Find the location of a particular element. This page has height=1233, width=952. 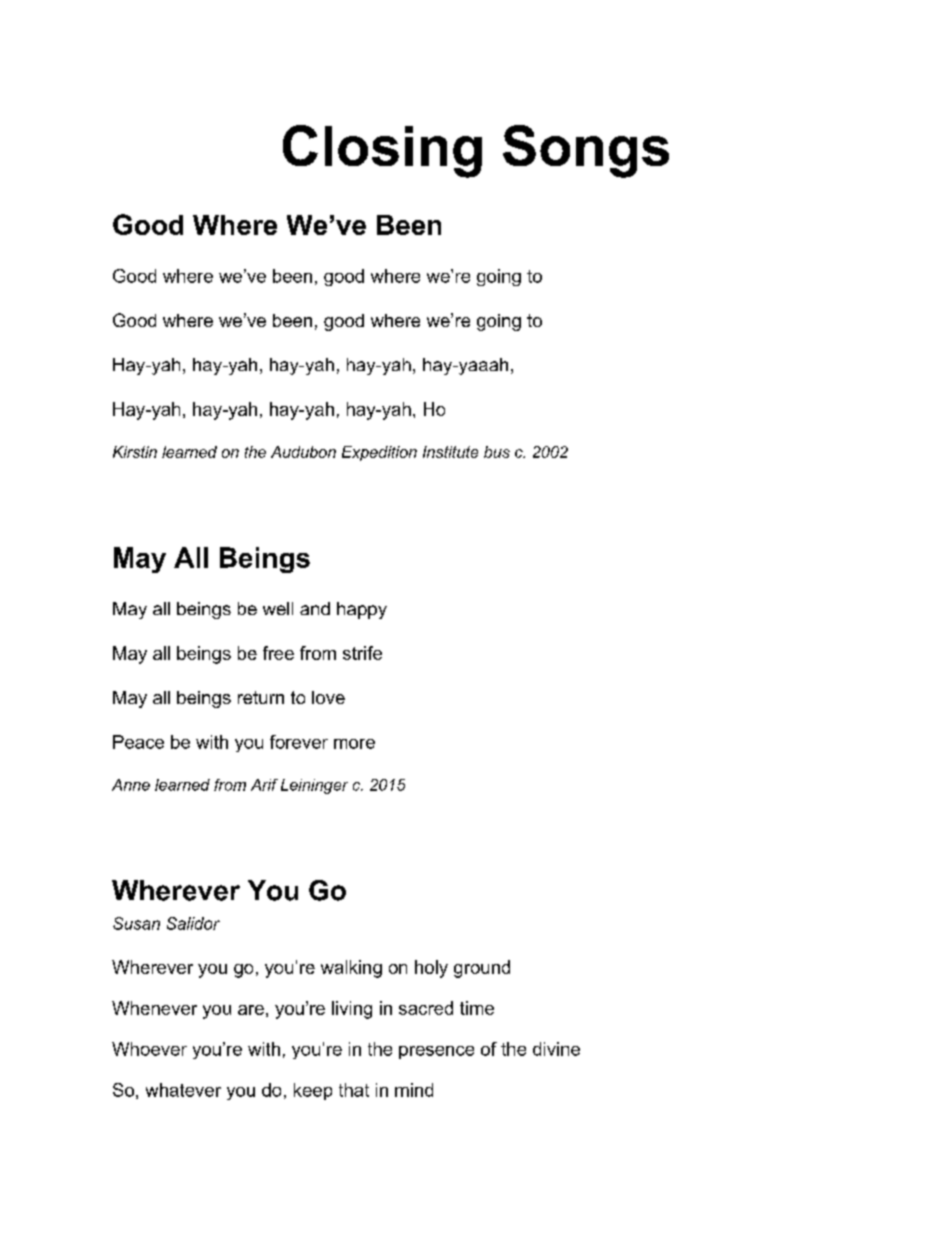

Closing is located at coordinates (382, 151).
